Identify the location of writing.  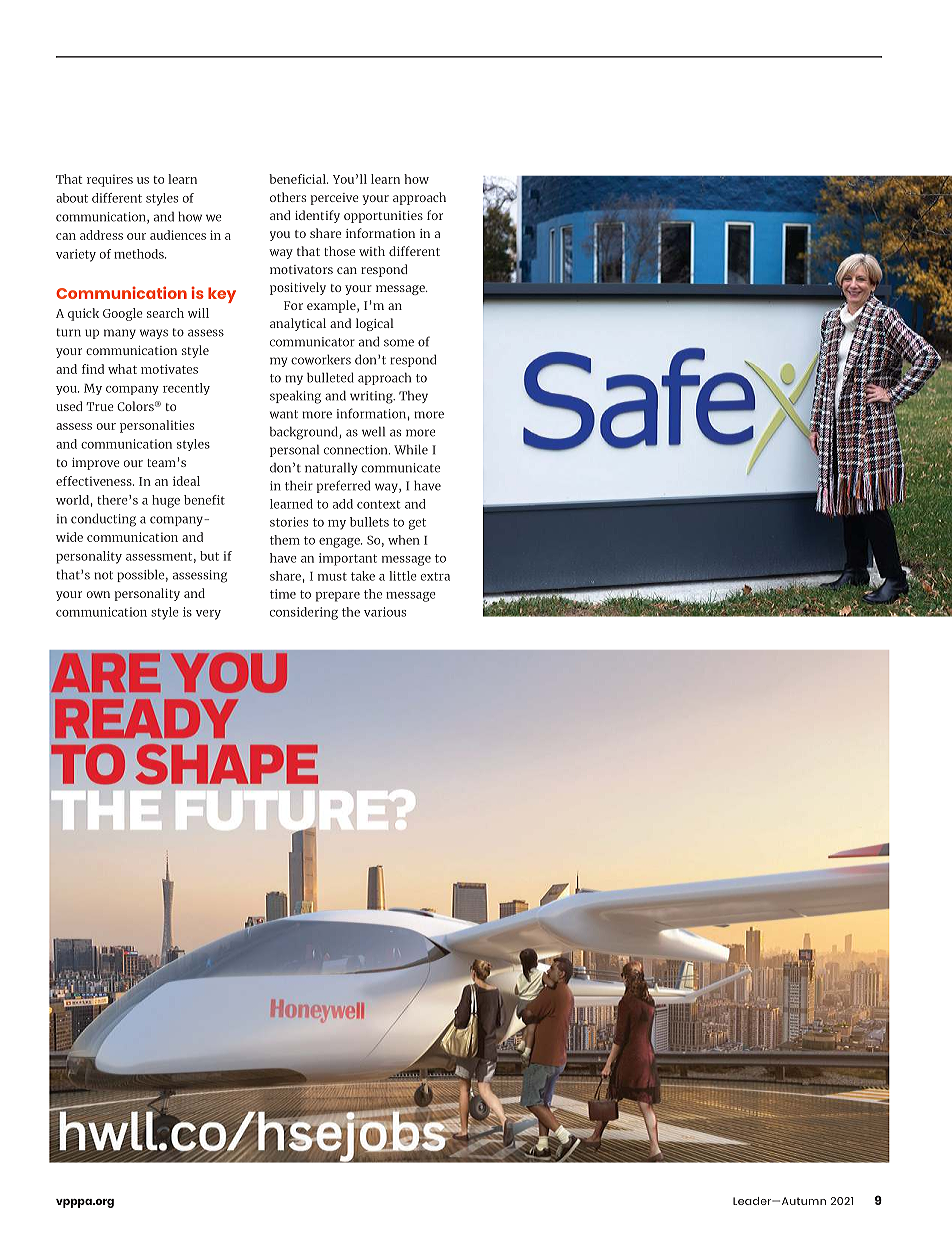
(372, 397).
